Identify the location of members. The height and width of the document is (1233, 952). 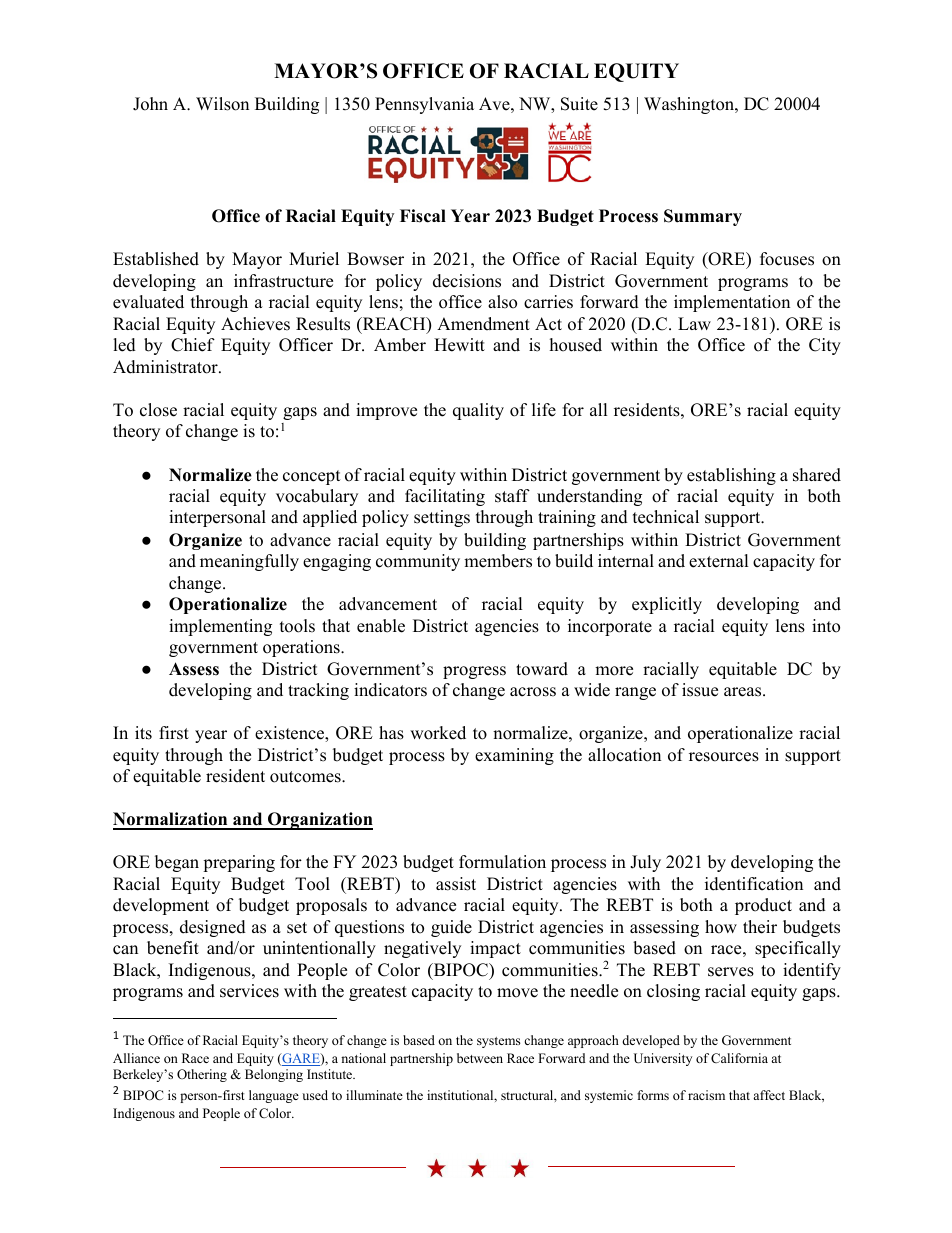
(498, 561).
